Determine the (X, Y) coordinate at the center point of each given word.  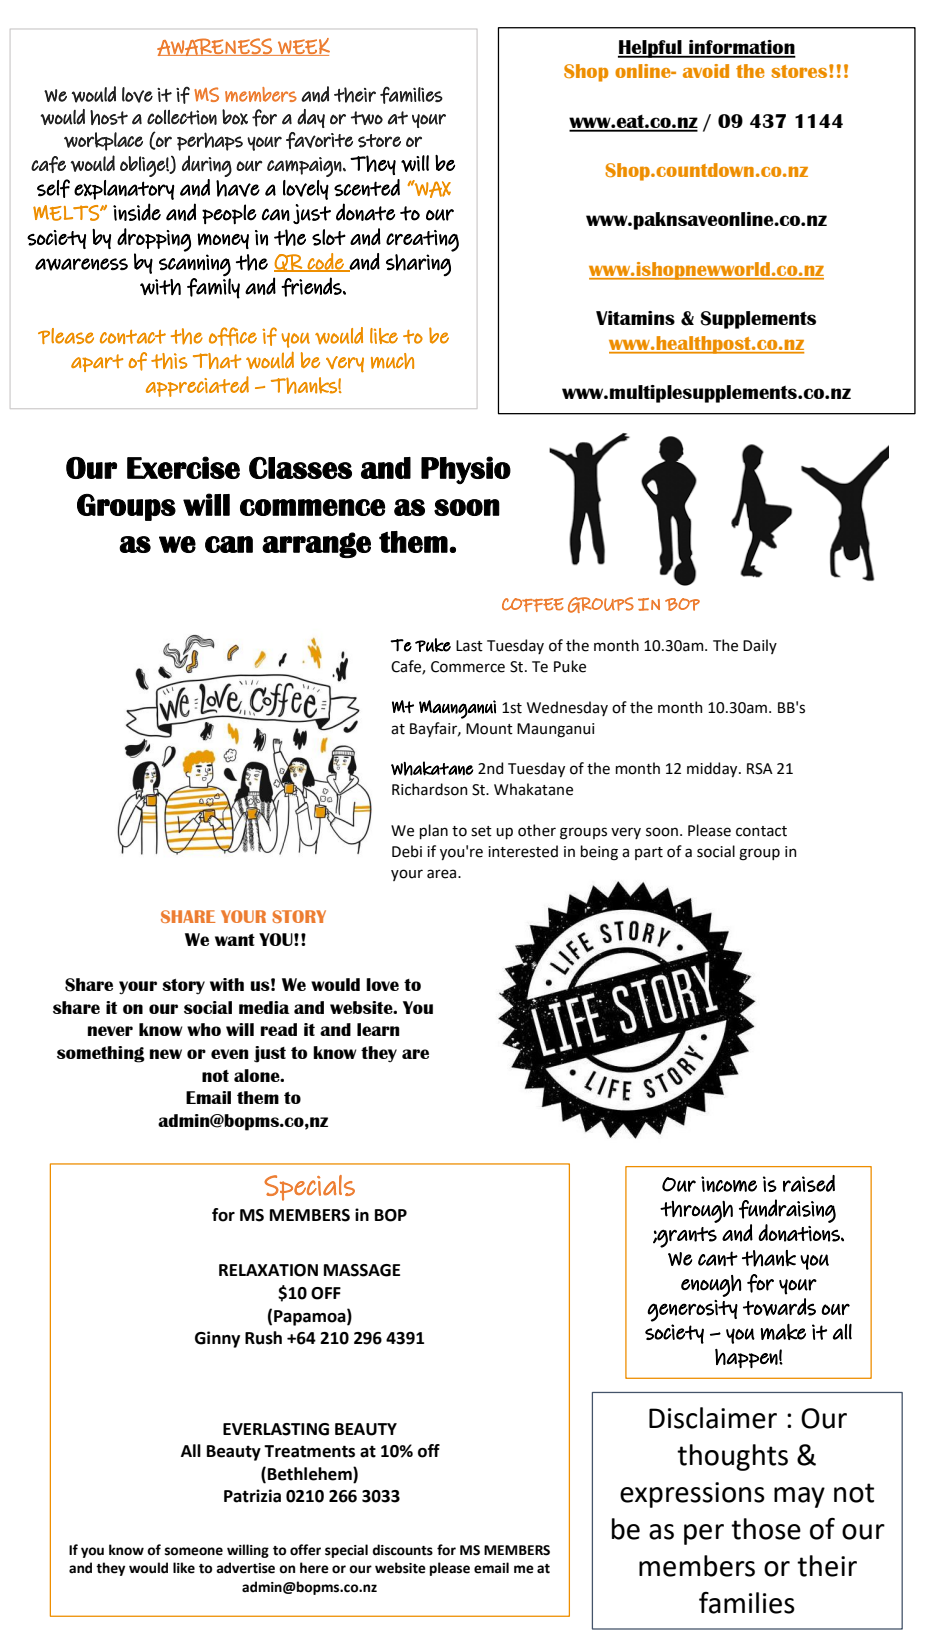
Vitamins (635, 318)
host (109, 117)
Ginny (217, 1339)
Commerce (468, 667)
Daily (760, 646)
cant (718, 1258)
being (599, 853)
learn (378, 1029)
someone (194, 1551)
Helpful (651, 49)
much (392, 361)
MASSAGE (362, 1270)
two (367, 118)
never (110, 1031)
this (169, 361)
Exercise (183, 467)
